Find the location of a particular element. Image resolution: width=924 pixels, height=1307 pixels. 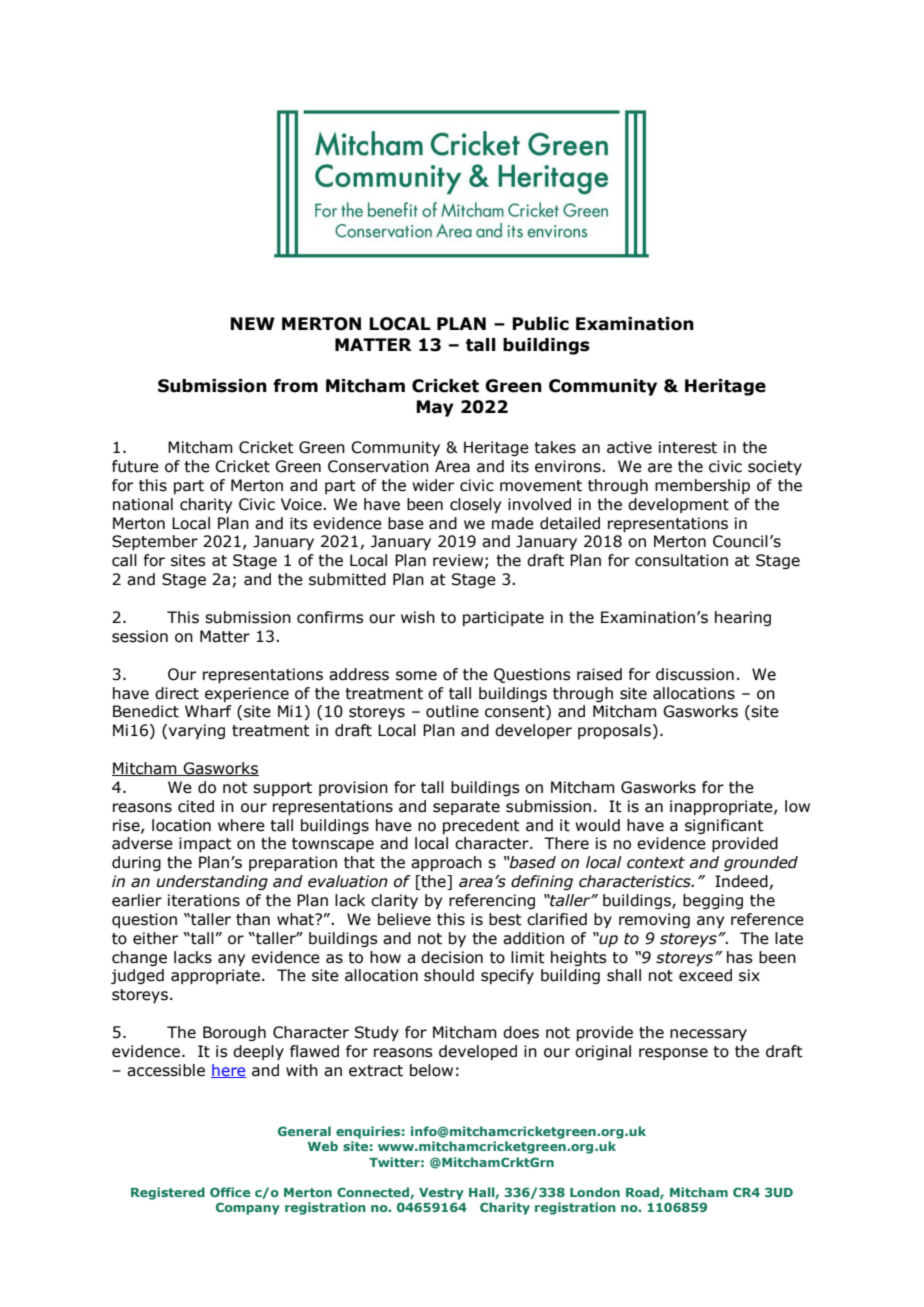

separate is located at coordinates (466, 808).
